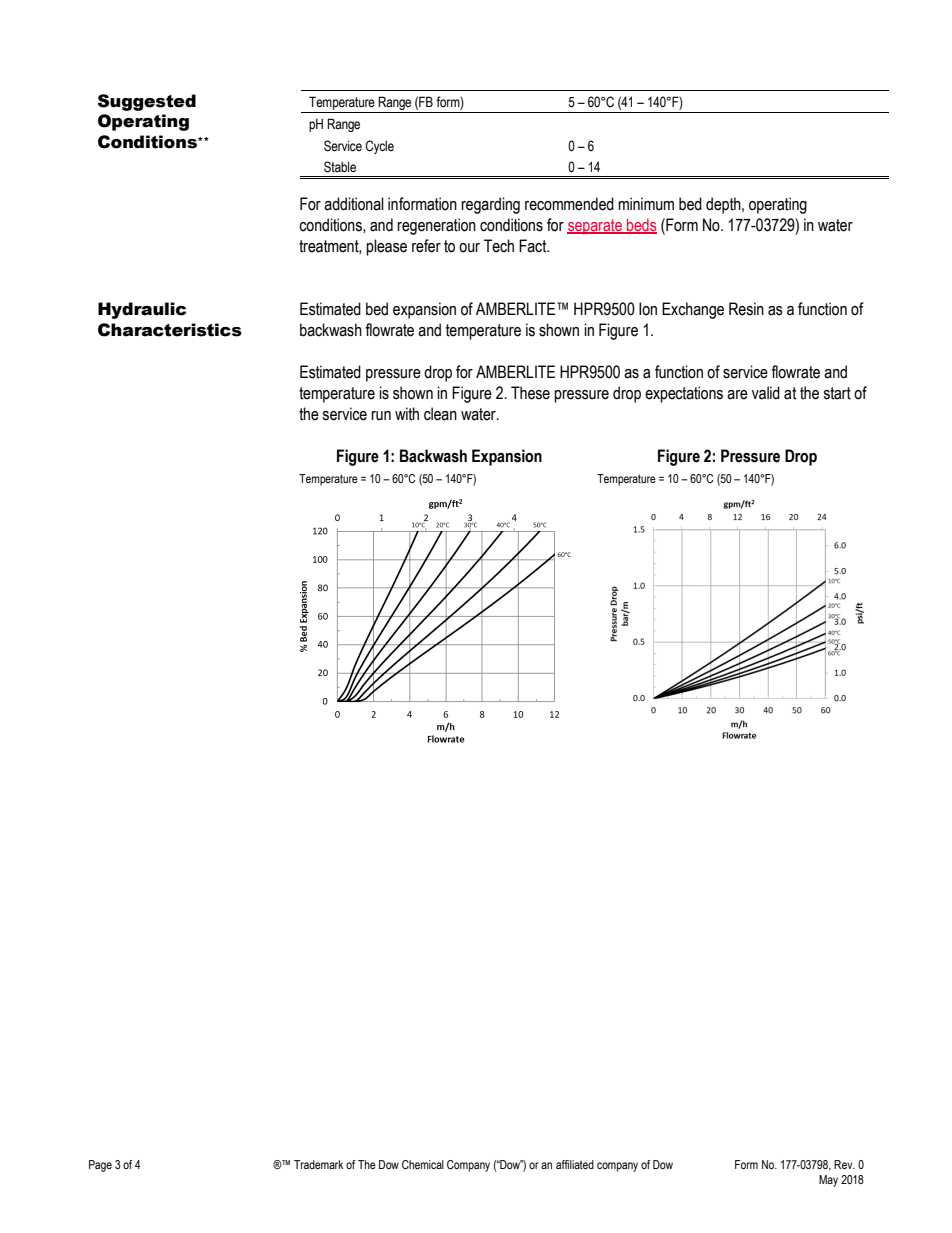 The image size is (952, 1233). I want to click on minimum, so click(646, 204).
